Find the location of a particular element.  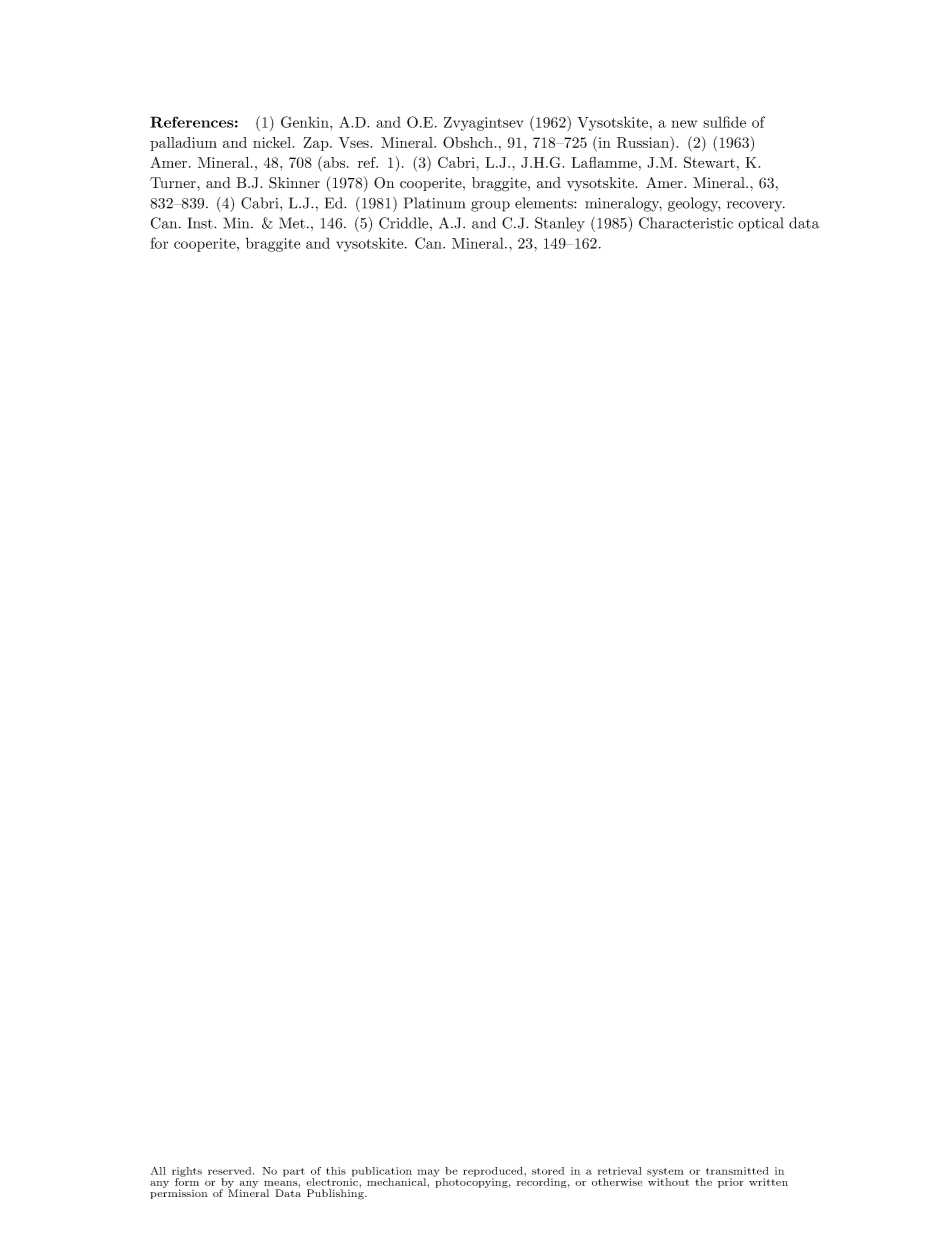

Stanley is located at coordinates (560, 224).
